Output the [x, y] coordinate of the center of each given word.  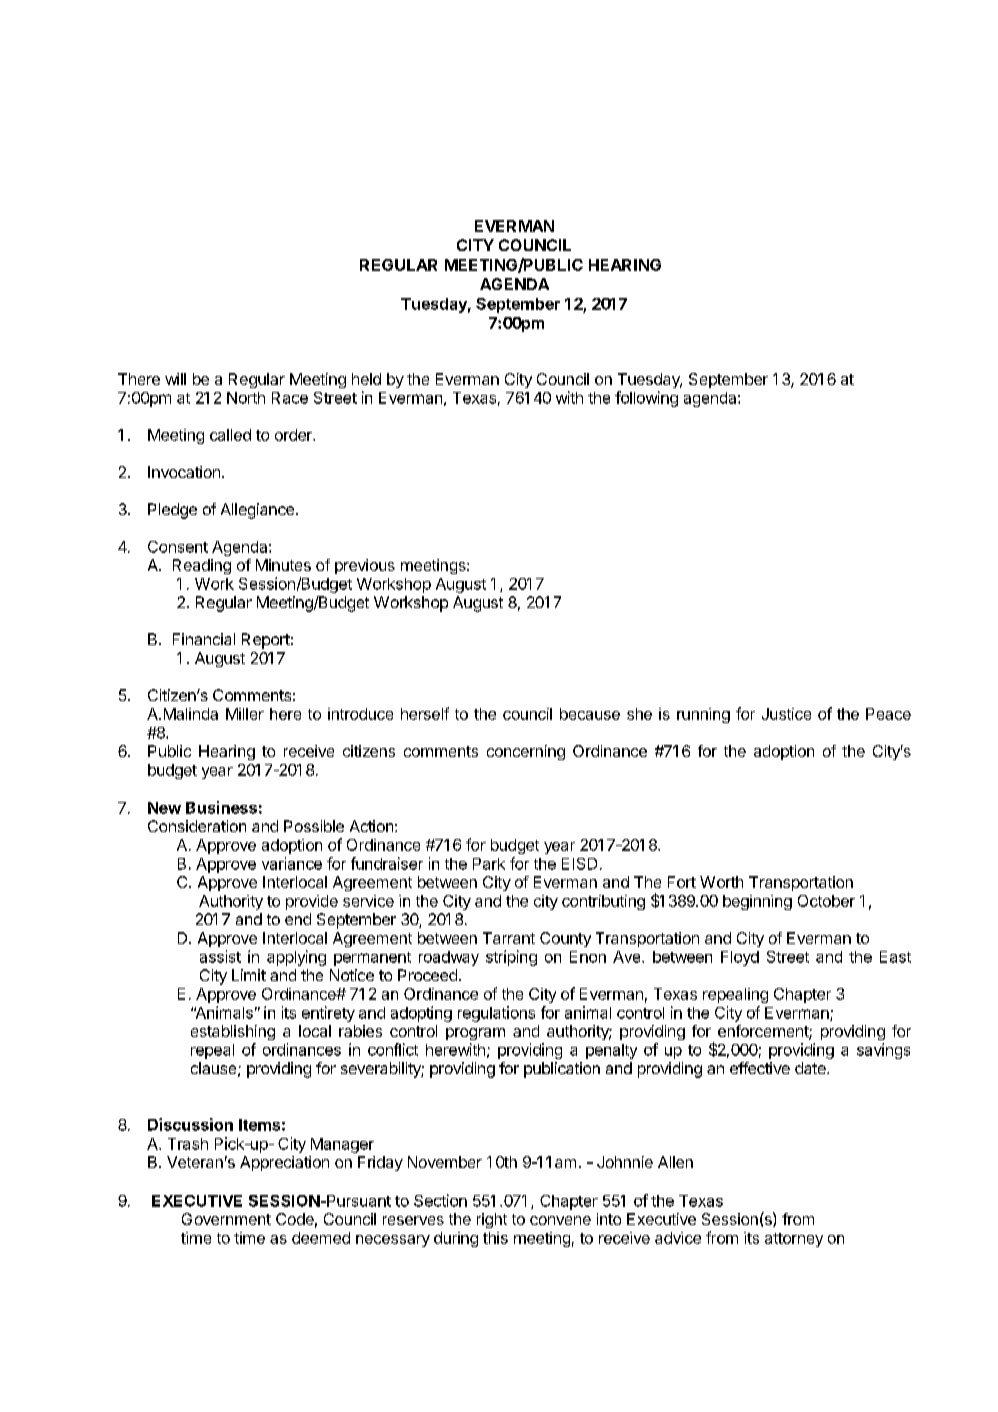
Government [226, 1219]
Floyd [740, 958]
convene [560, 1220]
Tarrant [509, 938]
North [246, 398]
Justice [786, 714]
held [366, 379]
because [590, 714]
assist [220, 956]
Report [266, 641]
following [646, 399]
